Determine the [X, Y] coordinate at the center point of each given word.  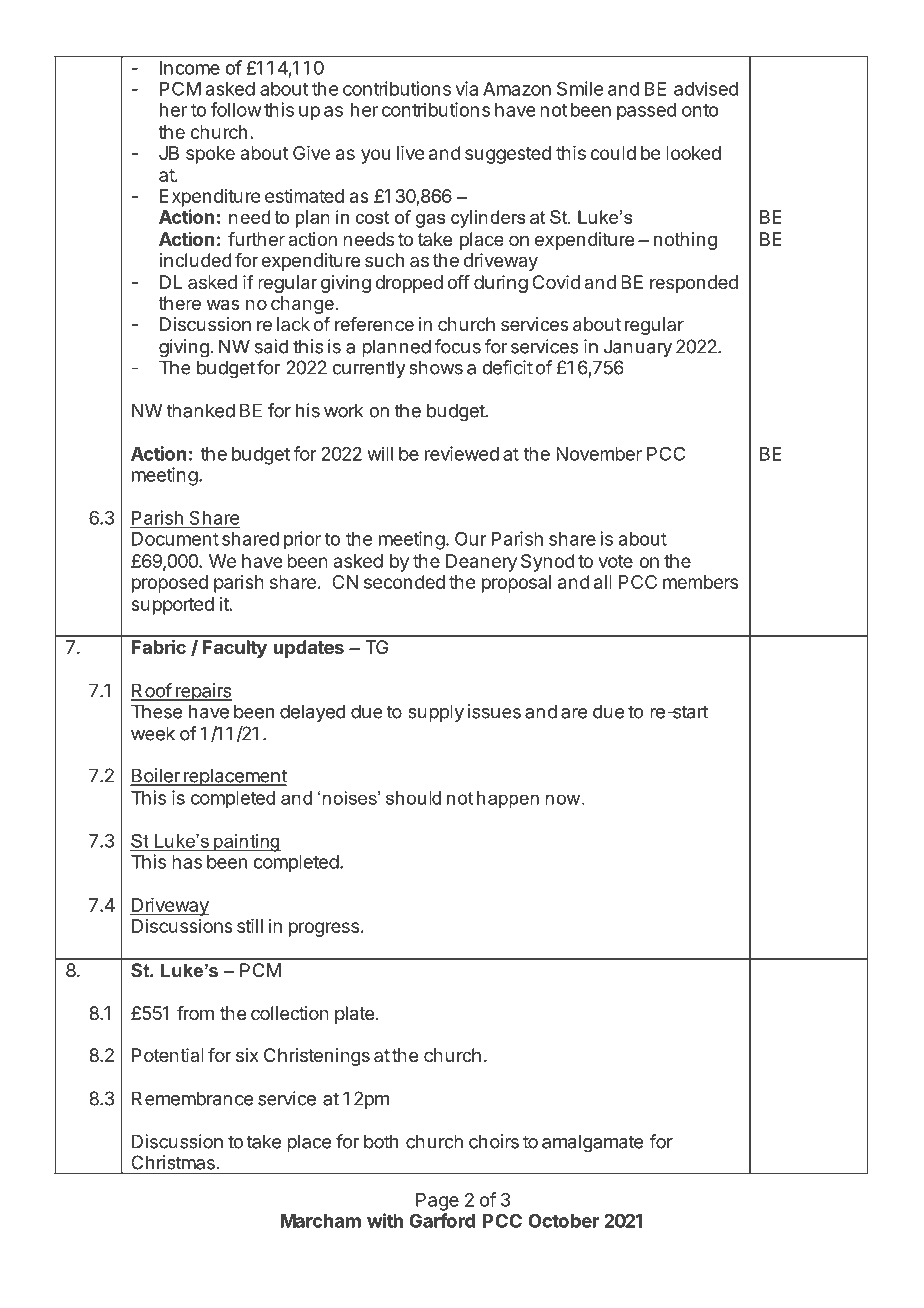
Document [175, 539]
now [562, 799]
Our [471, 538]
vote [616, 561]
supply [436, 713]
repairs [203, 692]
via [466, 88]
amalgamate [592, 1143]
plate [354, 1015]
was [223, 305]
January [638, 348]
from [195, 1013]
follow [236, 109]
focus [457, 346]
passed [646, 112]
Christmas [173, 1162]
